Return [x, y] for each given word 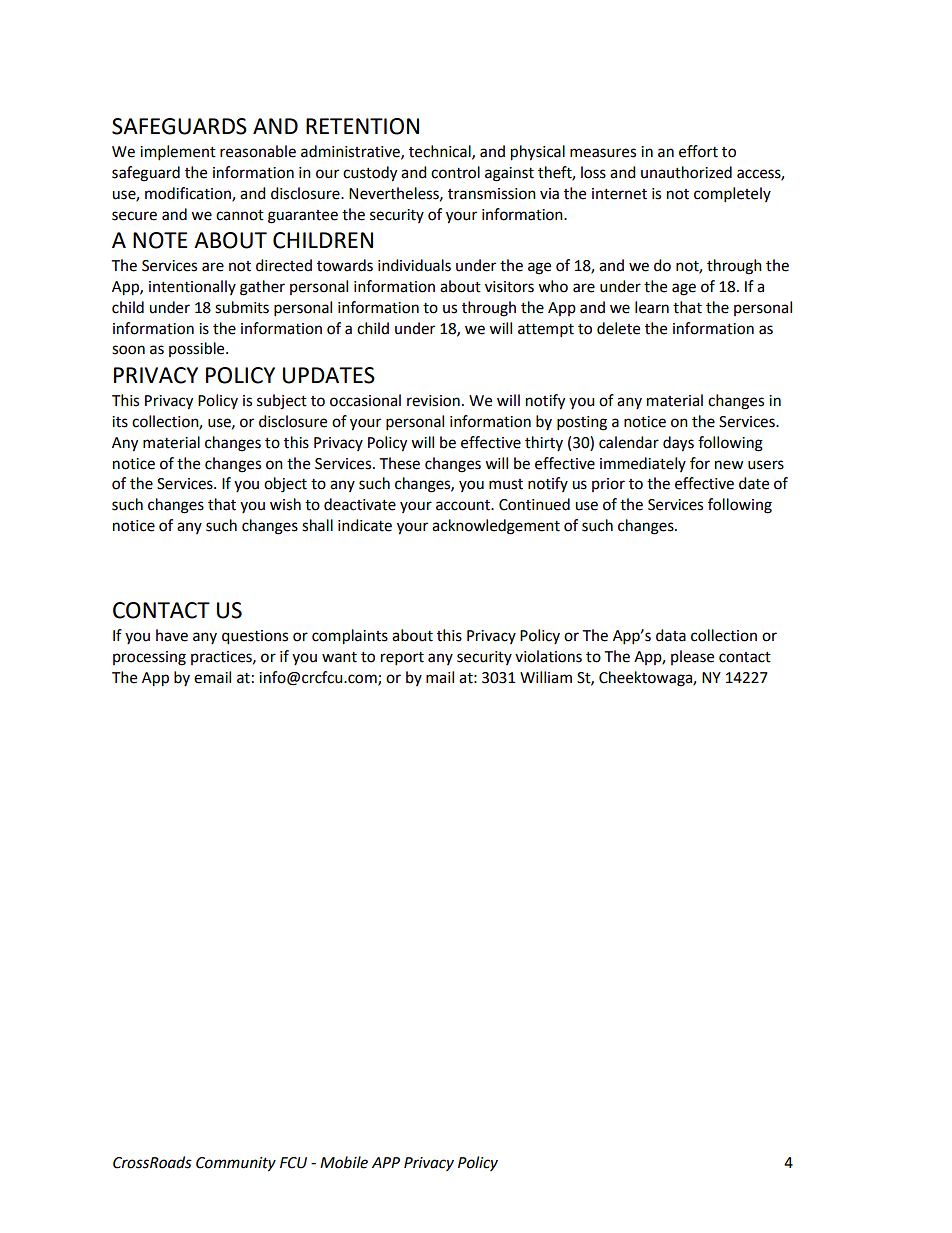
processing [149, 658]
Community [236, 1164]
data [671, 635]
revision [433, 401]
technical [441, 152]
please [692, 657]
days [678, 444]
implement [178, 153]
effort [698, 151]
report [402, 659]
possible [198, 349]
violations [548, 656]
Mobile [344, 1162]
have [172, 635]
